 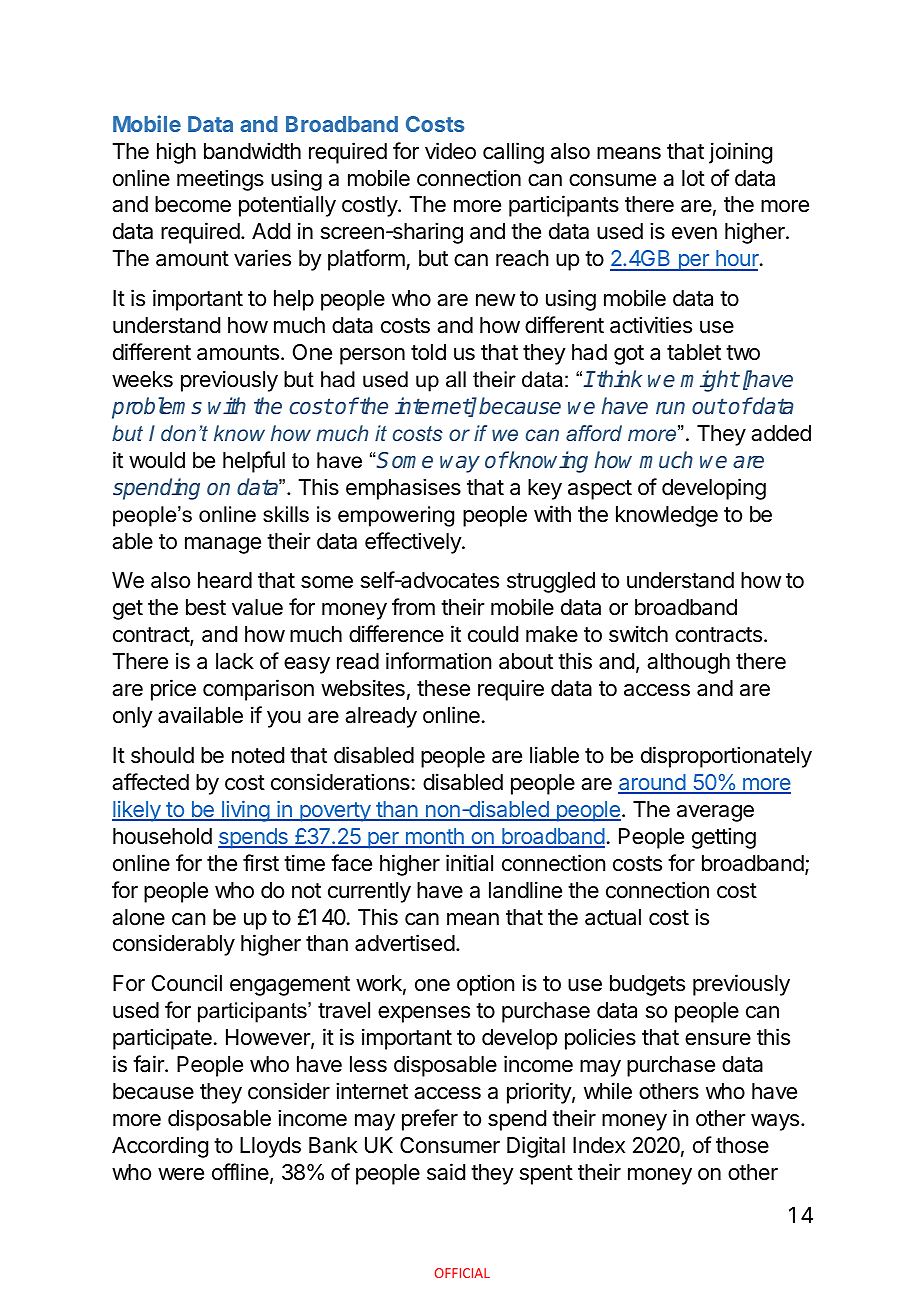 I want to click on disproportionately, so click(x=726, y=757).
